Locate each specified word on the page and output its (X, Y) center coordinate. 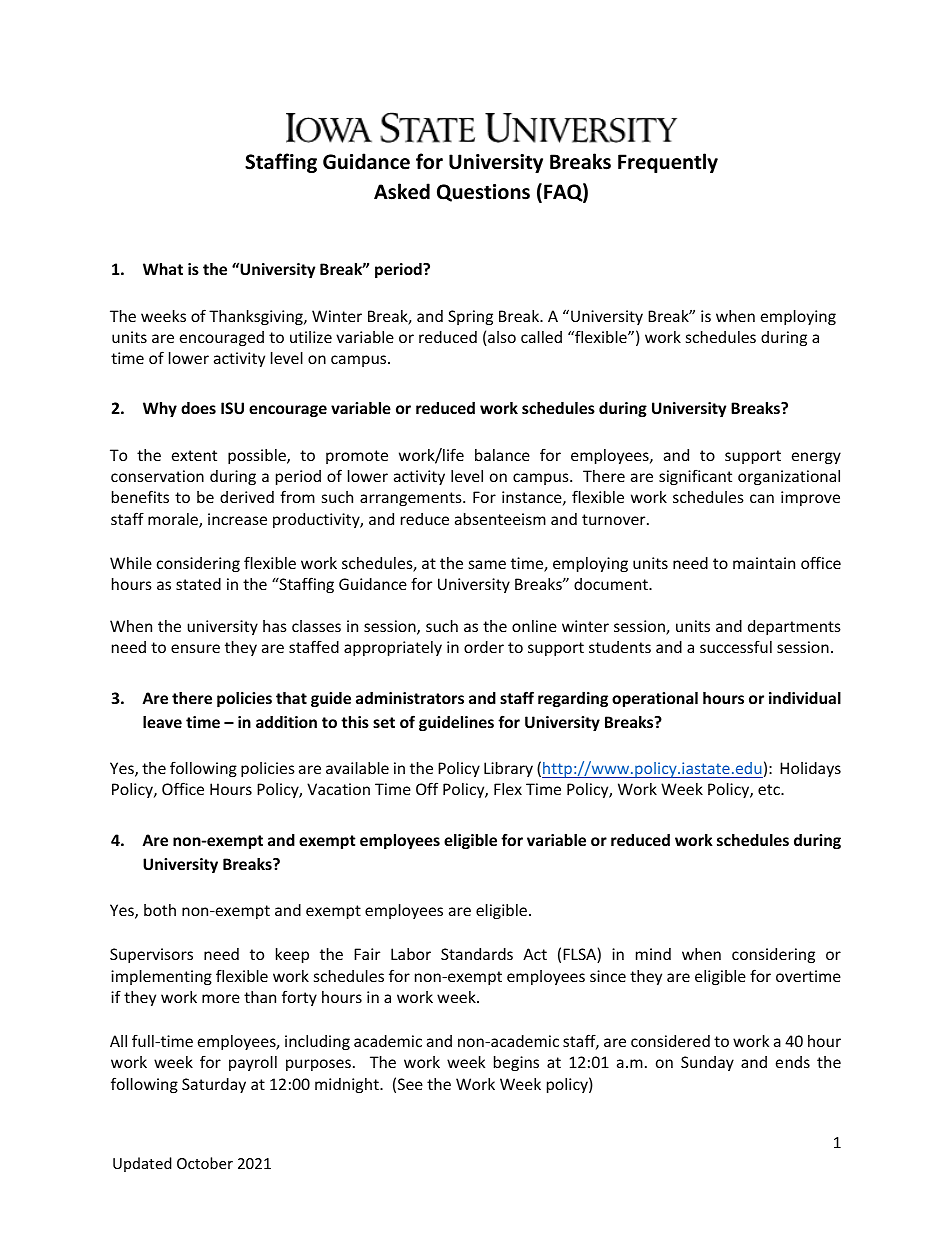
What (163, 269)
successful (736, 646)
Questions (483, 193)
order (484, 647)
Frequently (668, 163)
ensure (195, 648)
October (205, 1163)
